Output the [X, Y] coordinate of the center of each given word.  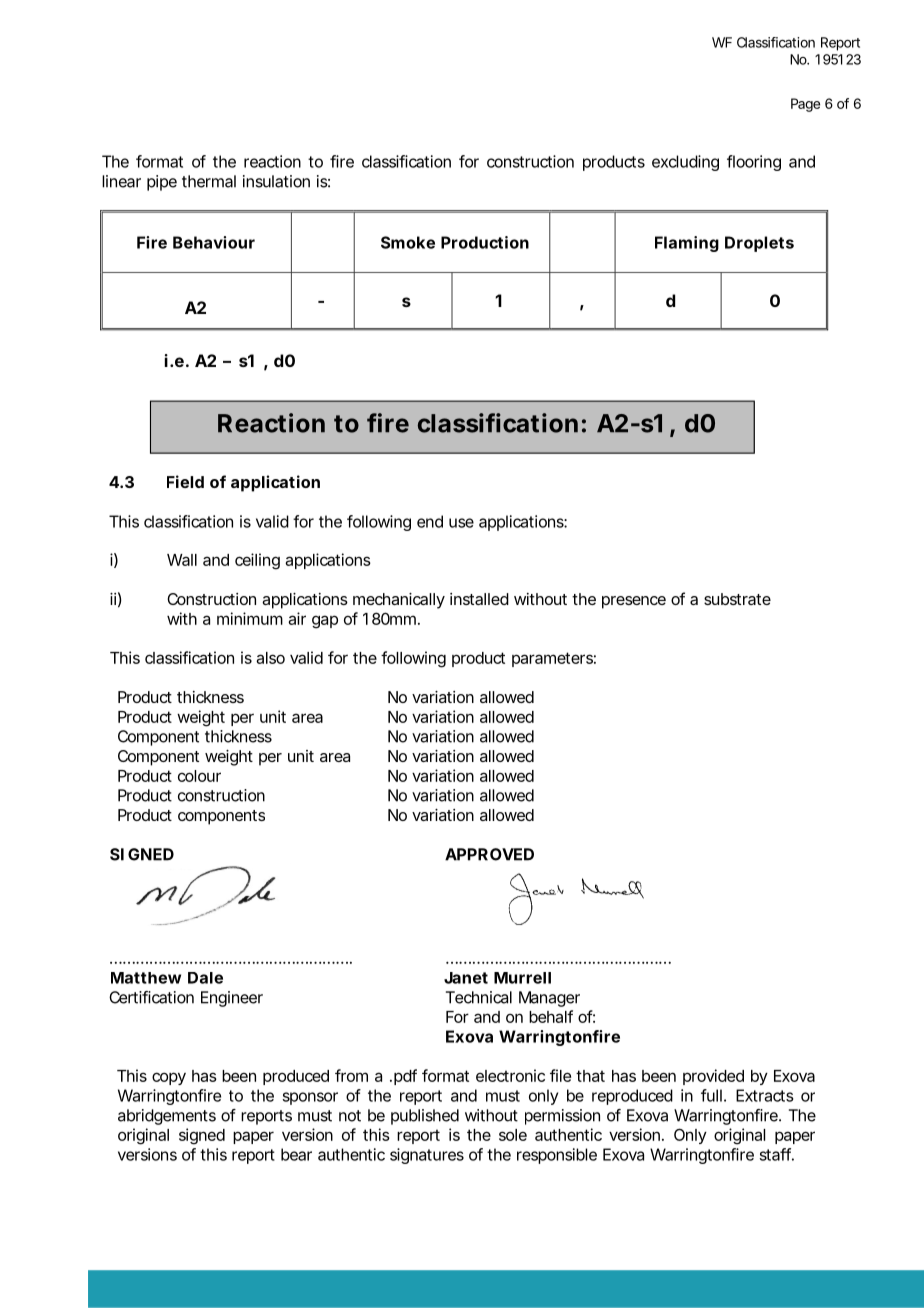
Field [185, 481]
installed [479, 599]
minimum [250, 618]
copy [169, 1078]
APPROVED [489, 854]
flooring [754, 163]
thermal [209, 181]
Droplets [759, 244]
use [461, 523]
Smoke [408, 242]
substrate [737, 599]
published [425, 1117]
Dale [205, 978]
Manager [549, 999]
